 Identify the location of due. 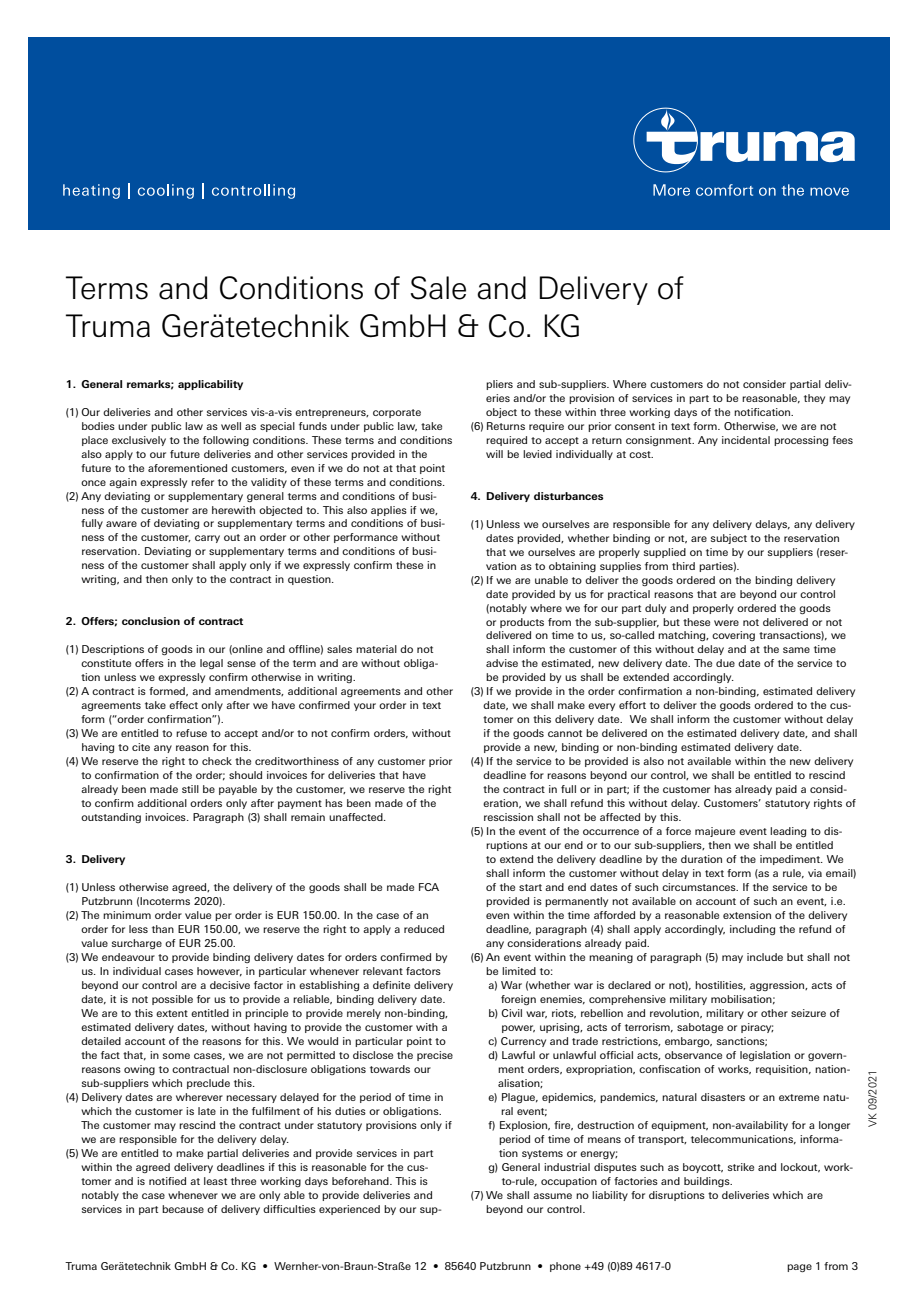
(725, 663).
